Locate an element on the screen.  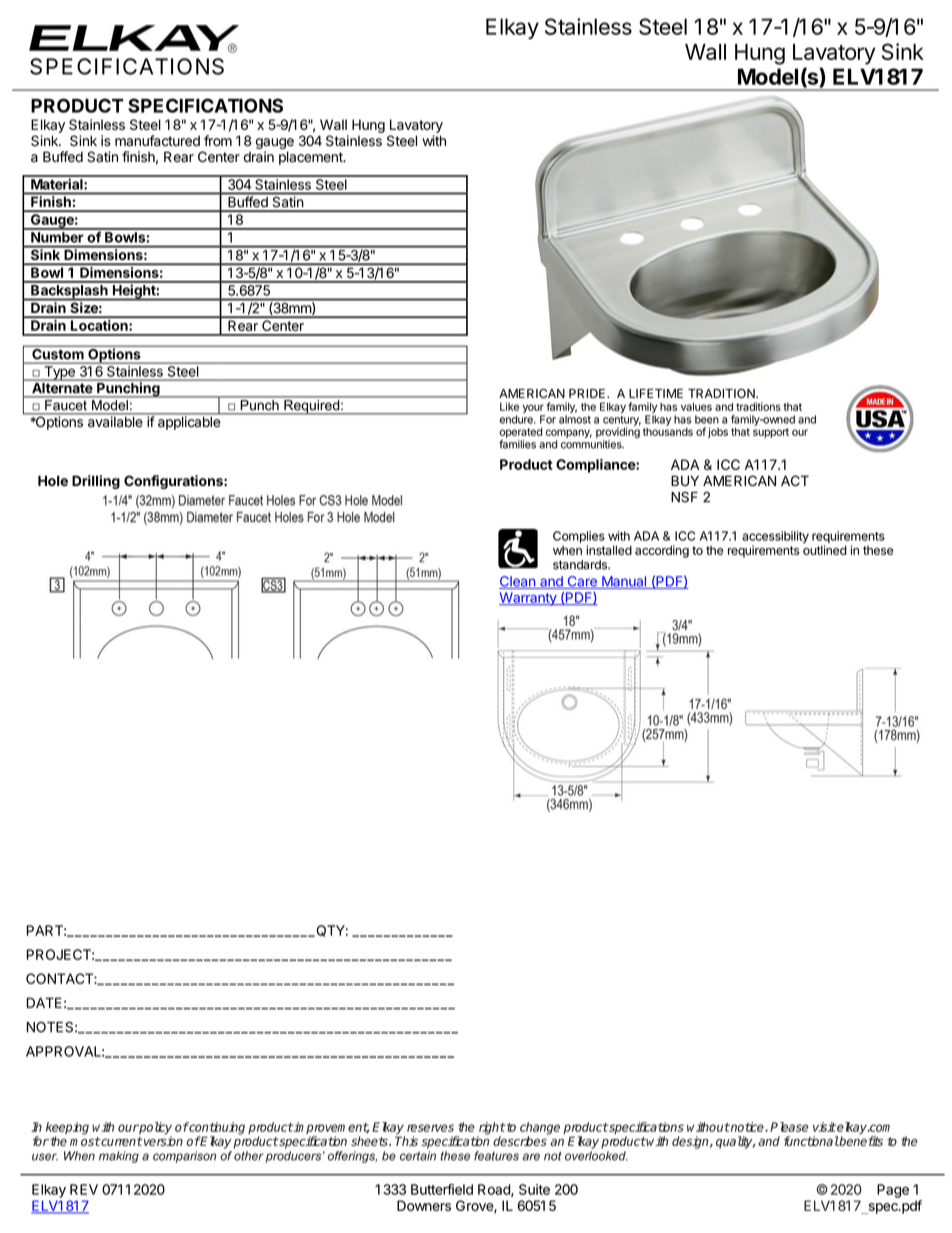
Warranty is located at coordinates (529, 599).
